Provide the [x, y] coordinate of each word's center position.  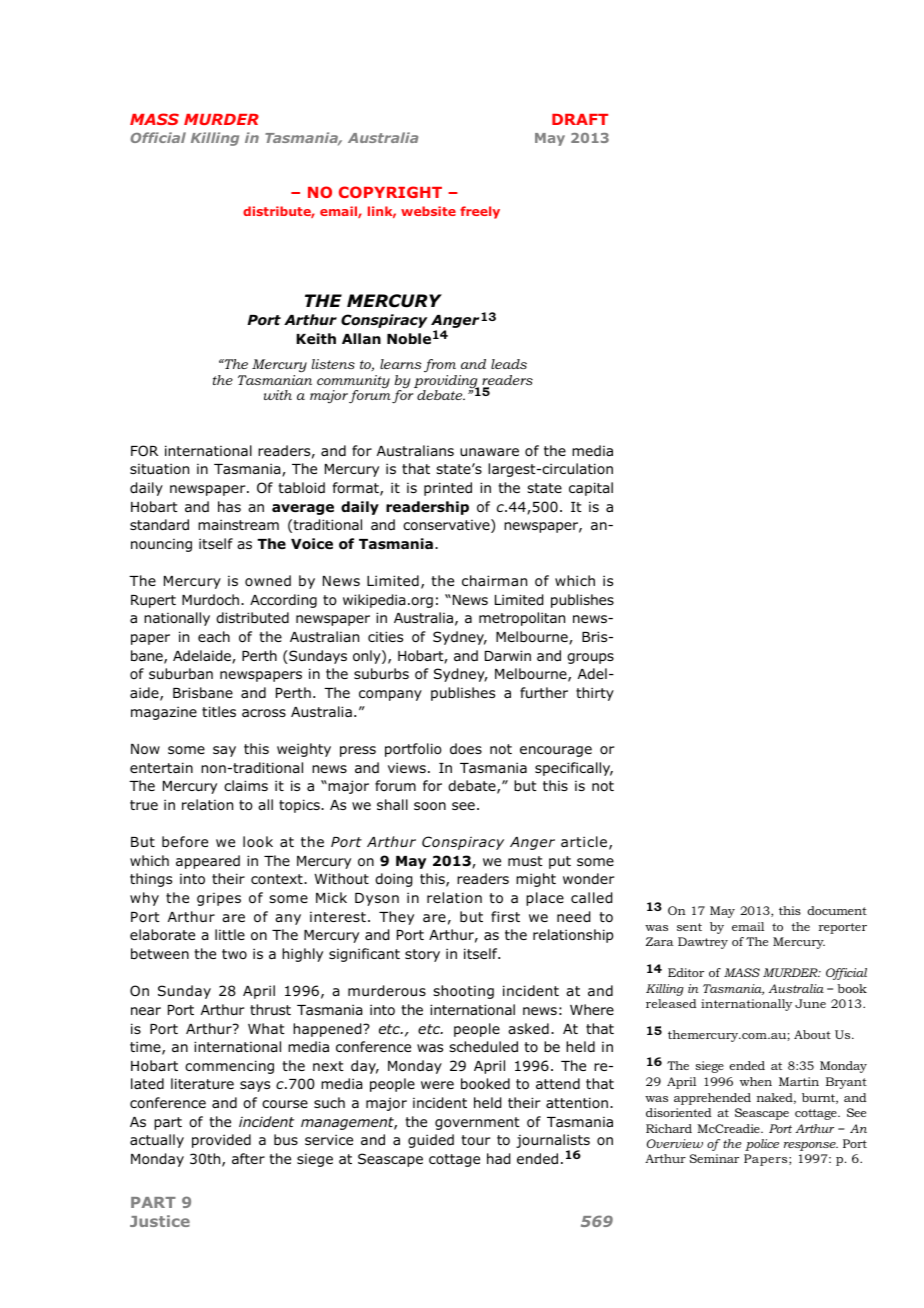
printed [448, 489]
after [248, 1158]
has [229, 506]
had [498, 1159]
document [837, 910]
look [258, 841]
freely [480, 212]
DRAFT [580, 119]
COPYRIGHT [390, 192]
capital [591, 489]
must [525, 861]
